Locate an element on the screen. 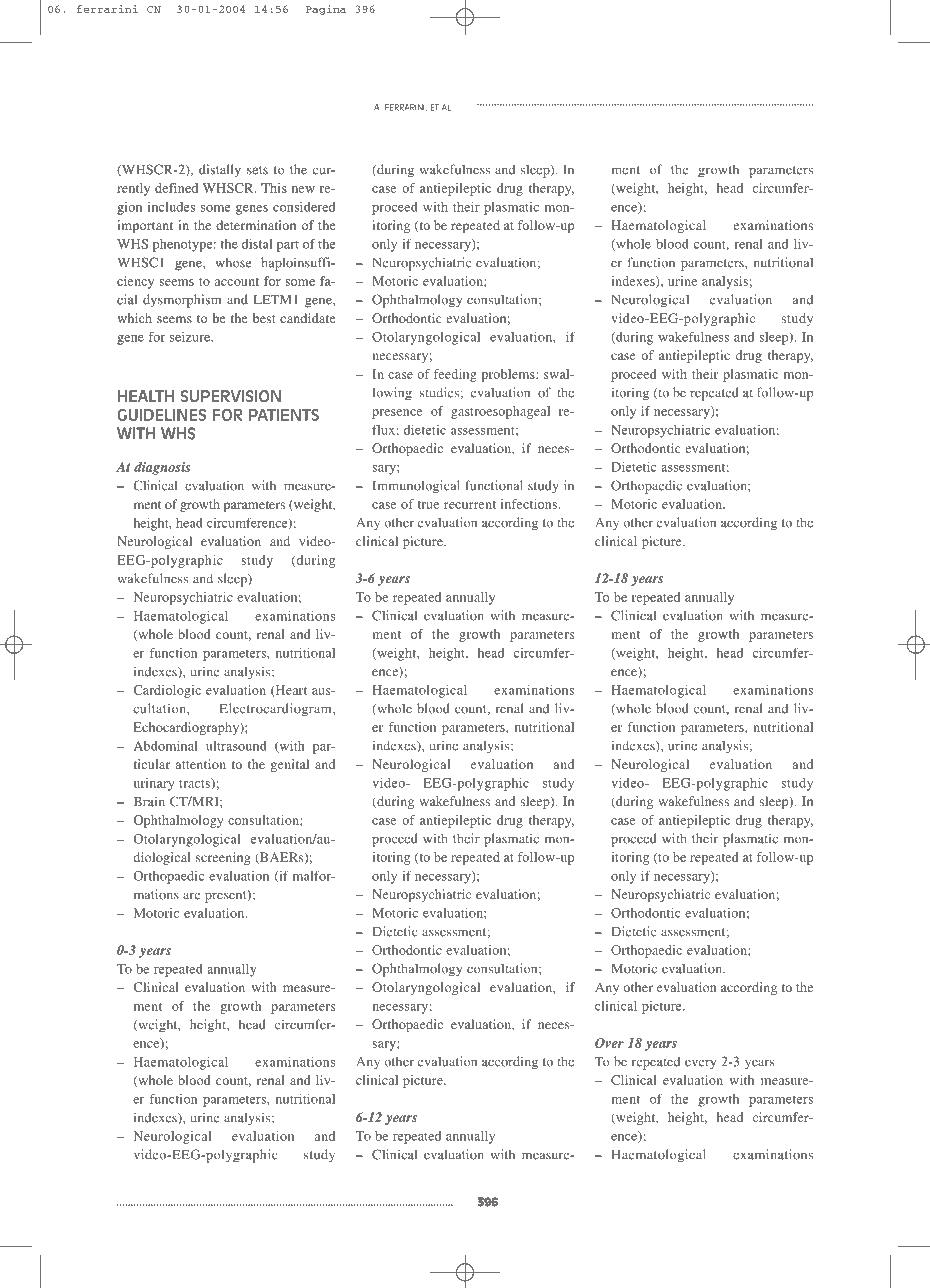  considered is located at coordinates (304, 207).
